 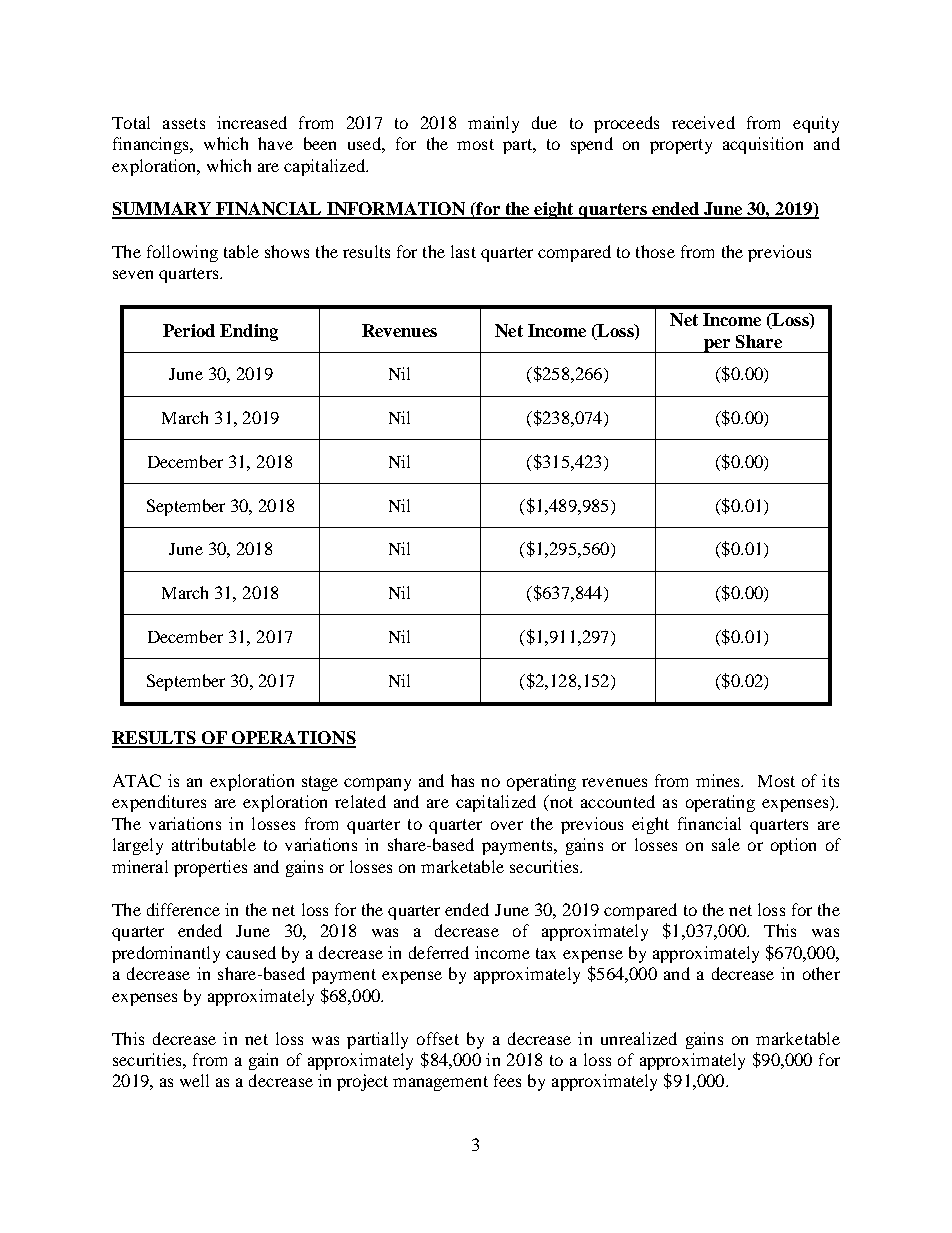 What do you see at coordinates (293, 739) in the screenshot?
I see `OPERATIONS` at bounding box center [293, 739].
